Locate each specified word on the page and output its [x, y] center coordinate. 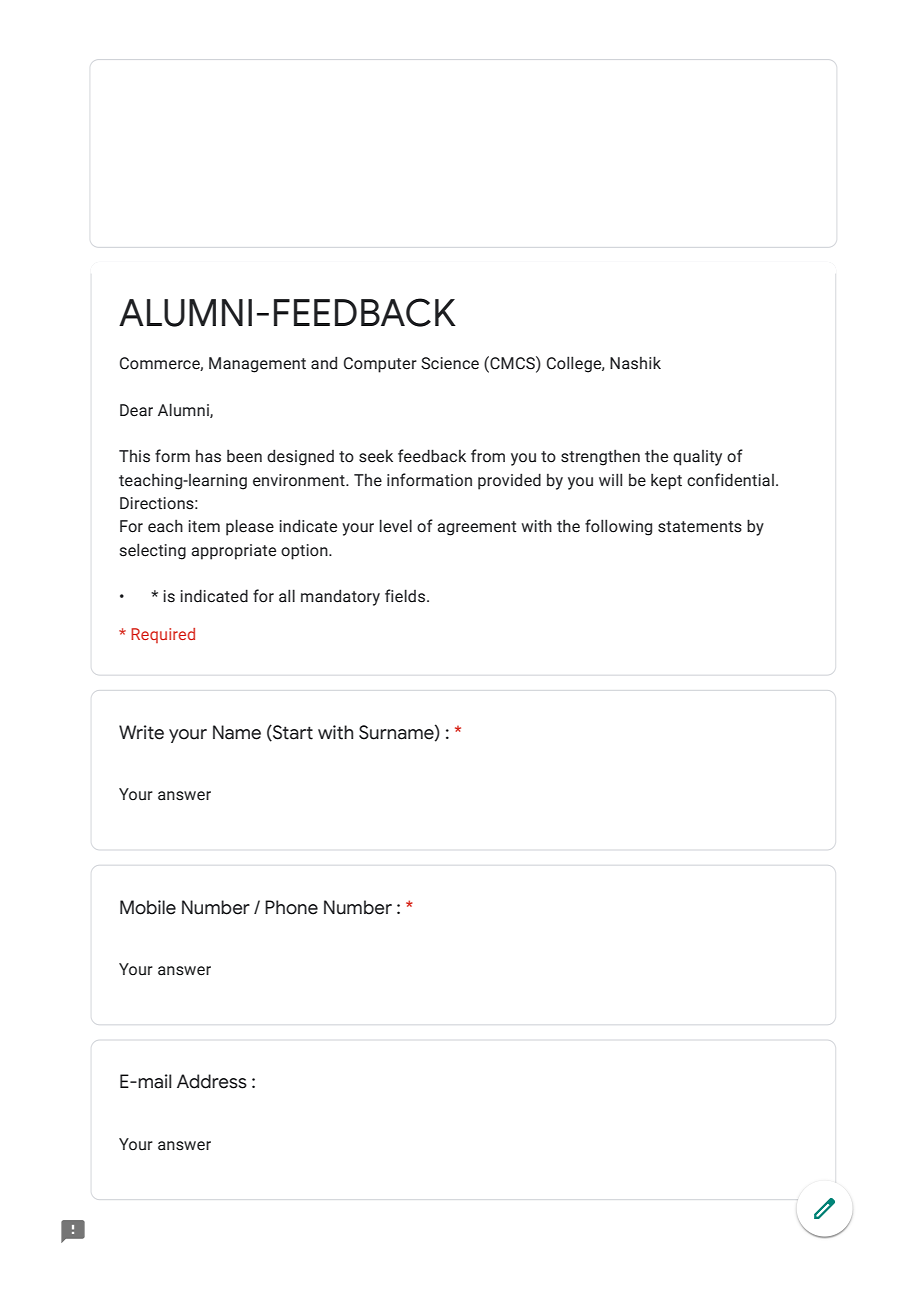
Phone [291, 907]
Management [257, 365]
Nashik [635, 363]
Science [450, 363]
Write [141, 732]
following [618, 527]
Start [292, 733]
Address [212, 1081]
